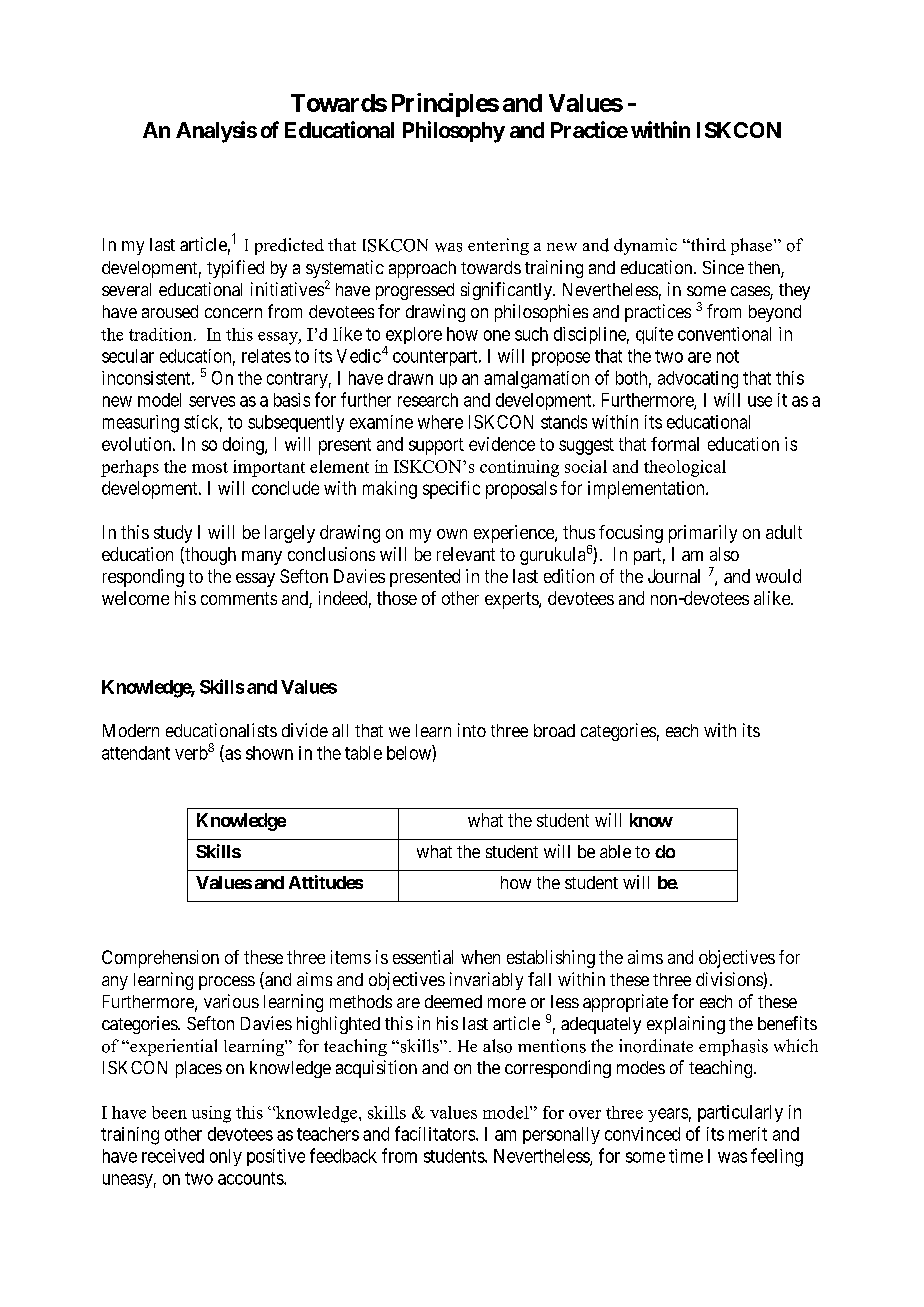 The width and height of the page is (924, 1307). I want to click on predicted, so click(289, 246).
